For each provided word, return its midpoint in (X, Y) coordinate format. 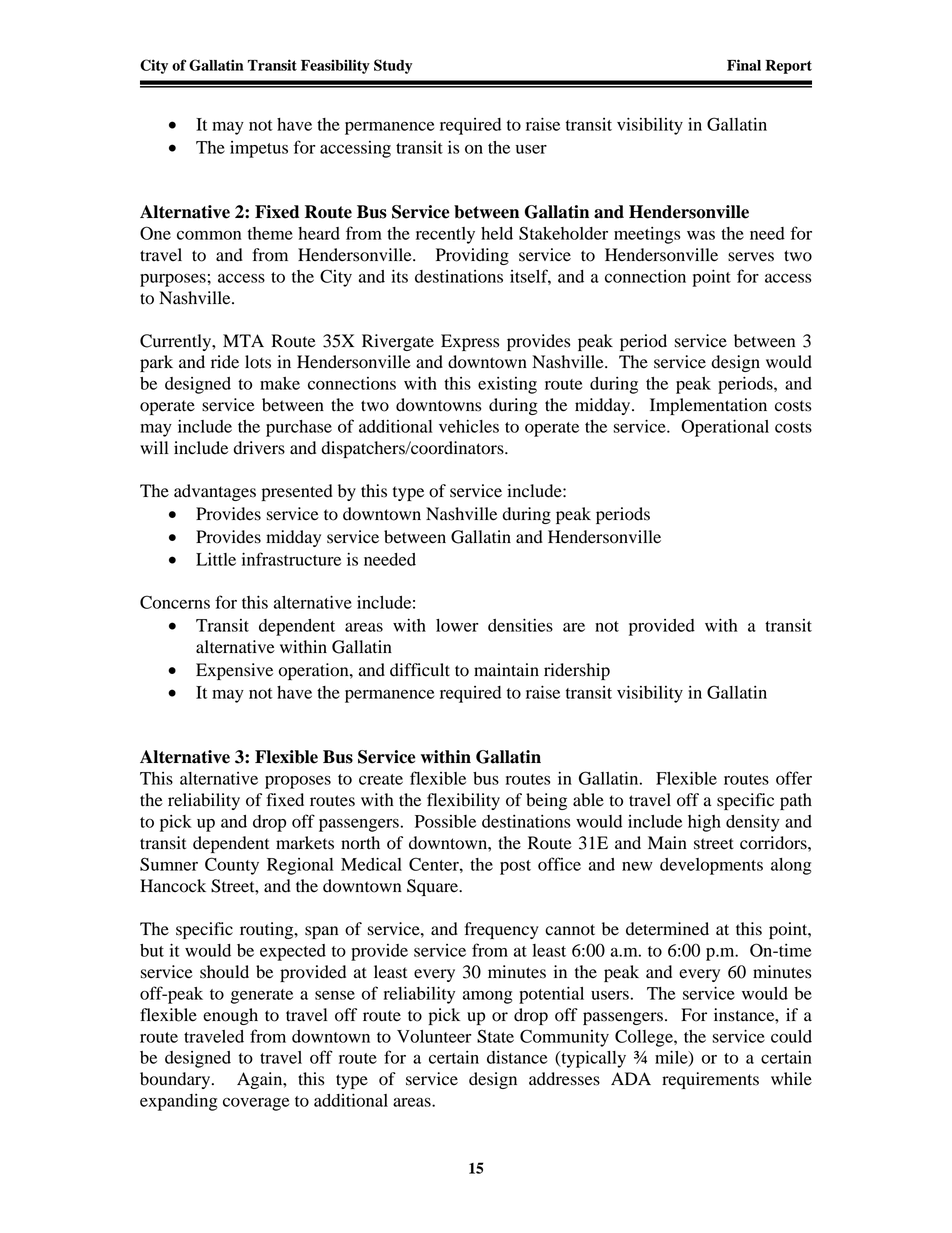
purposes (173, 280)
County (232, 866)
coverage (256, 1104)
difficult (420, 670)
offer (794, 778)
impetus (259, 149)
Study (393, 66)
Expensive (234, 671)
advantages (215, 492)
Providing (472, 256)
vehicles (469, 426)
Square (433, 887)
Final (744, 65)
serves (751, 257)
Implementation (708, 406)
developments (711, 866)
